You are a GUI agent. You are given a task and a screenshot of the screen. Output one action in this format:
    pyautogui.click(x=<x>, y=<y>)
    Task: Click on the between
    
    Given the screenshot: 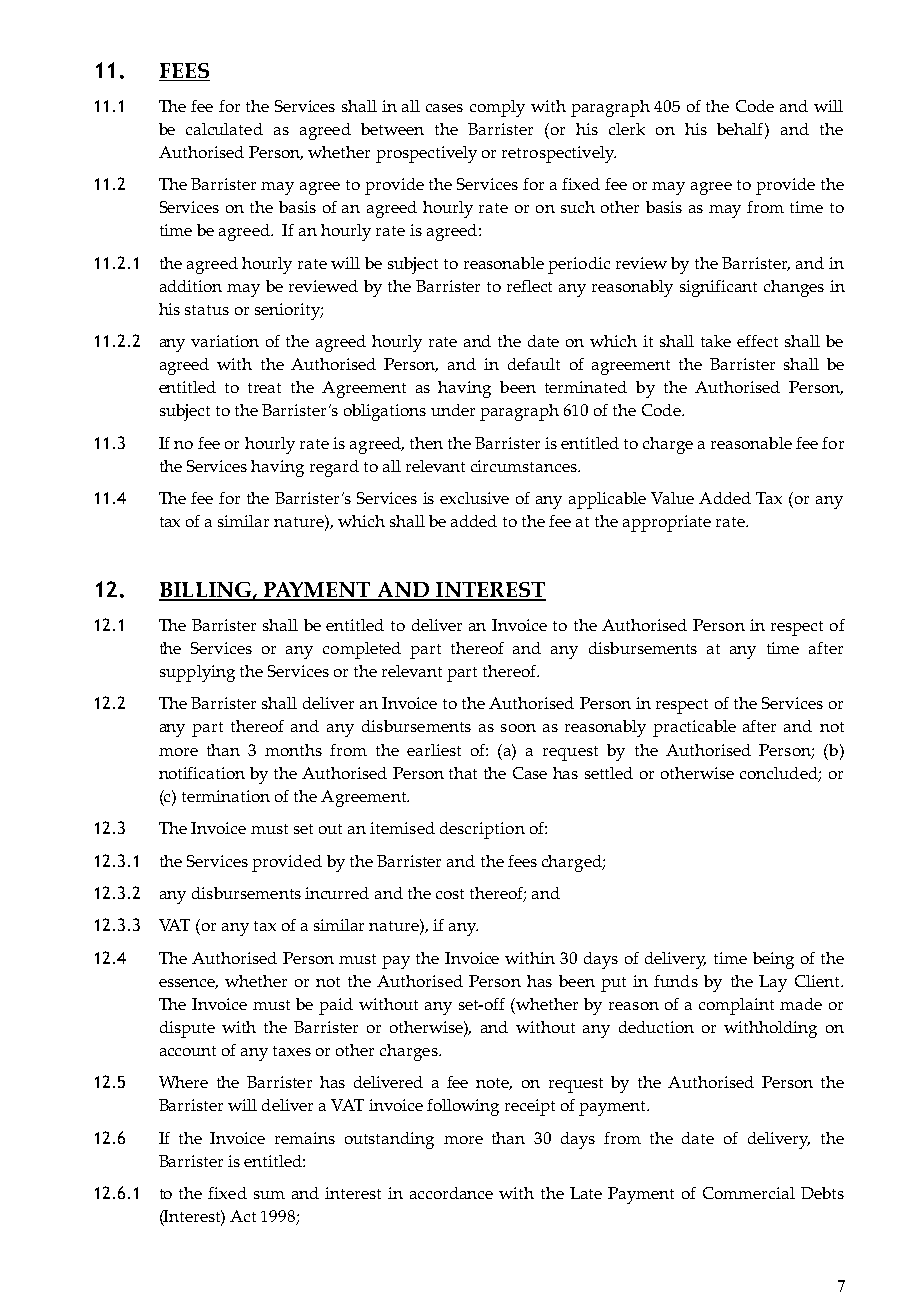 What is the action you would take?
    pyautogui.click(x=392, y=129)
